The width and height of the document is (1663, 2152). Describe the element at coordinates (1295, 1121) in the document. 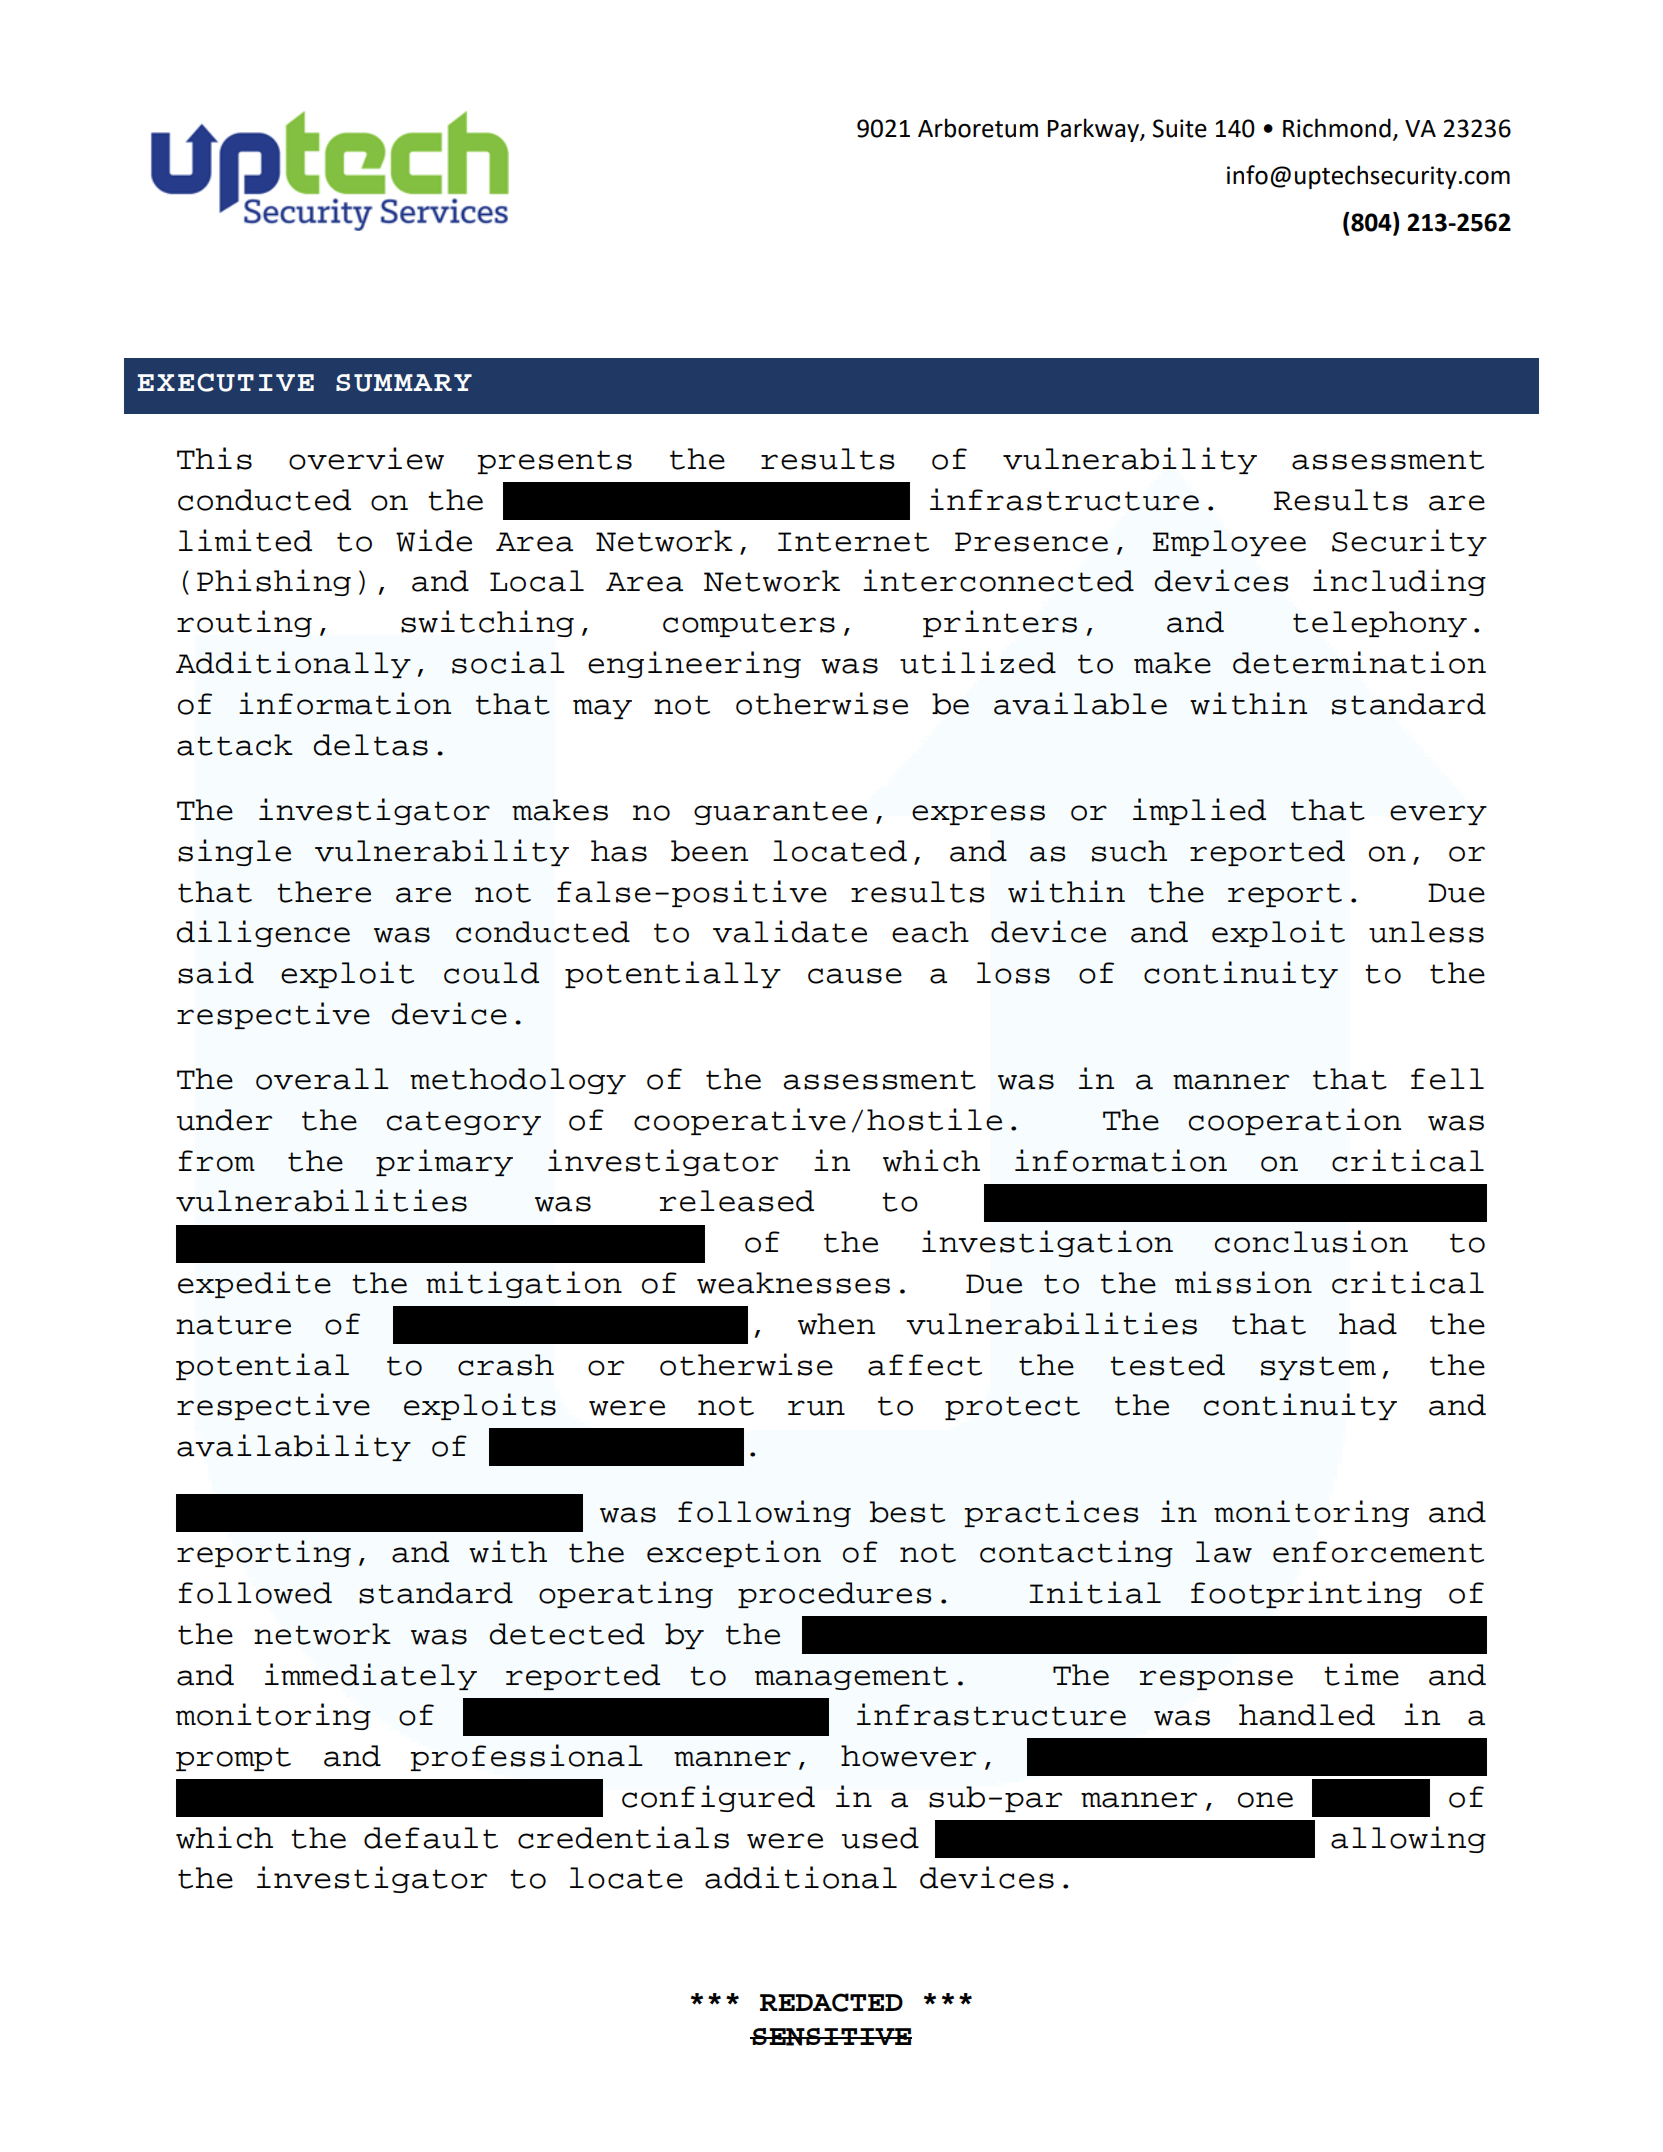

I see `cooperation` at that location.
